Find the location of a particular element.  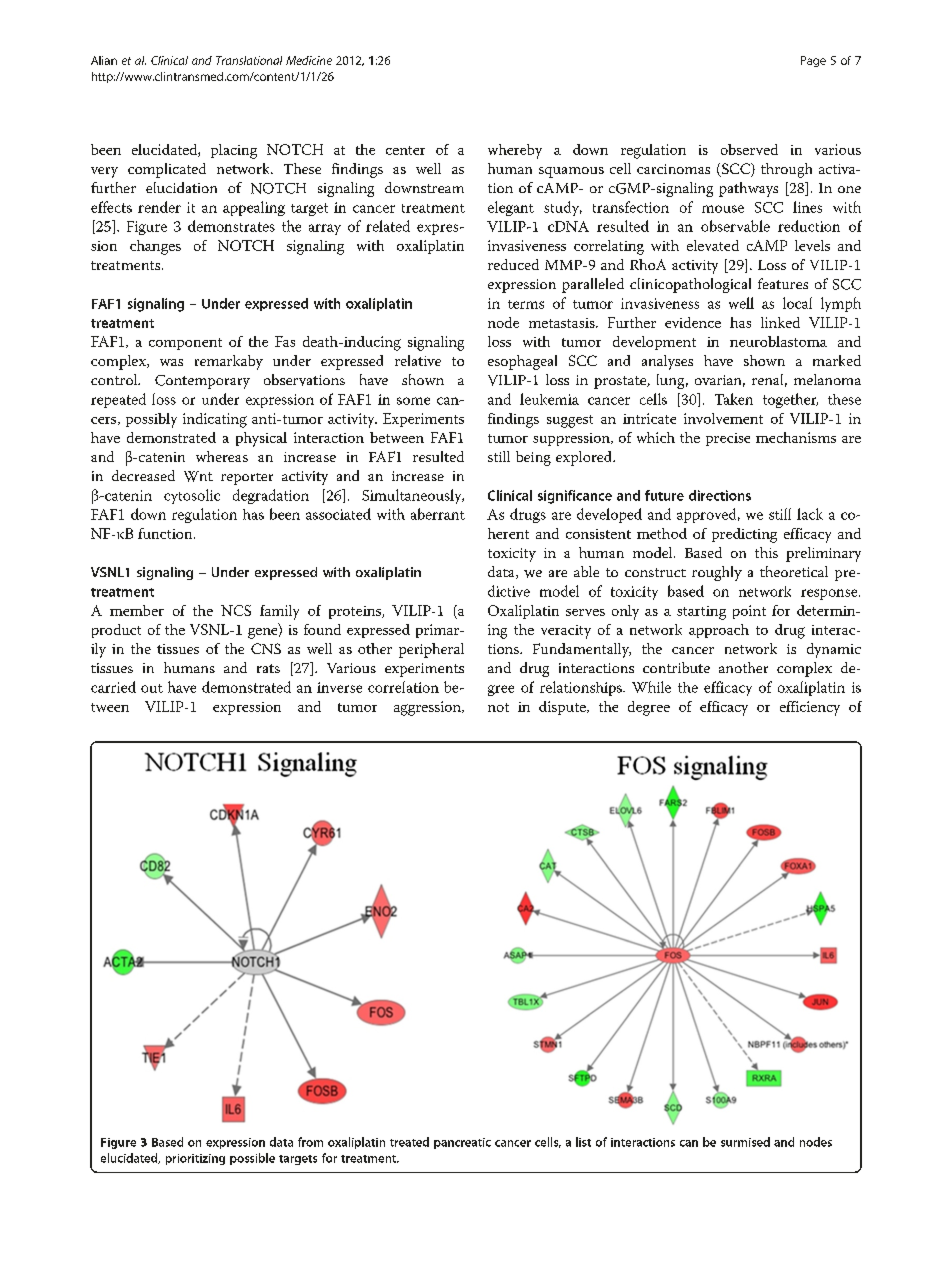

peripheral is located at coordinates (431, 650).
